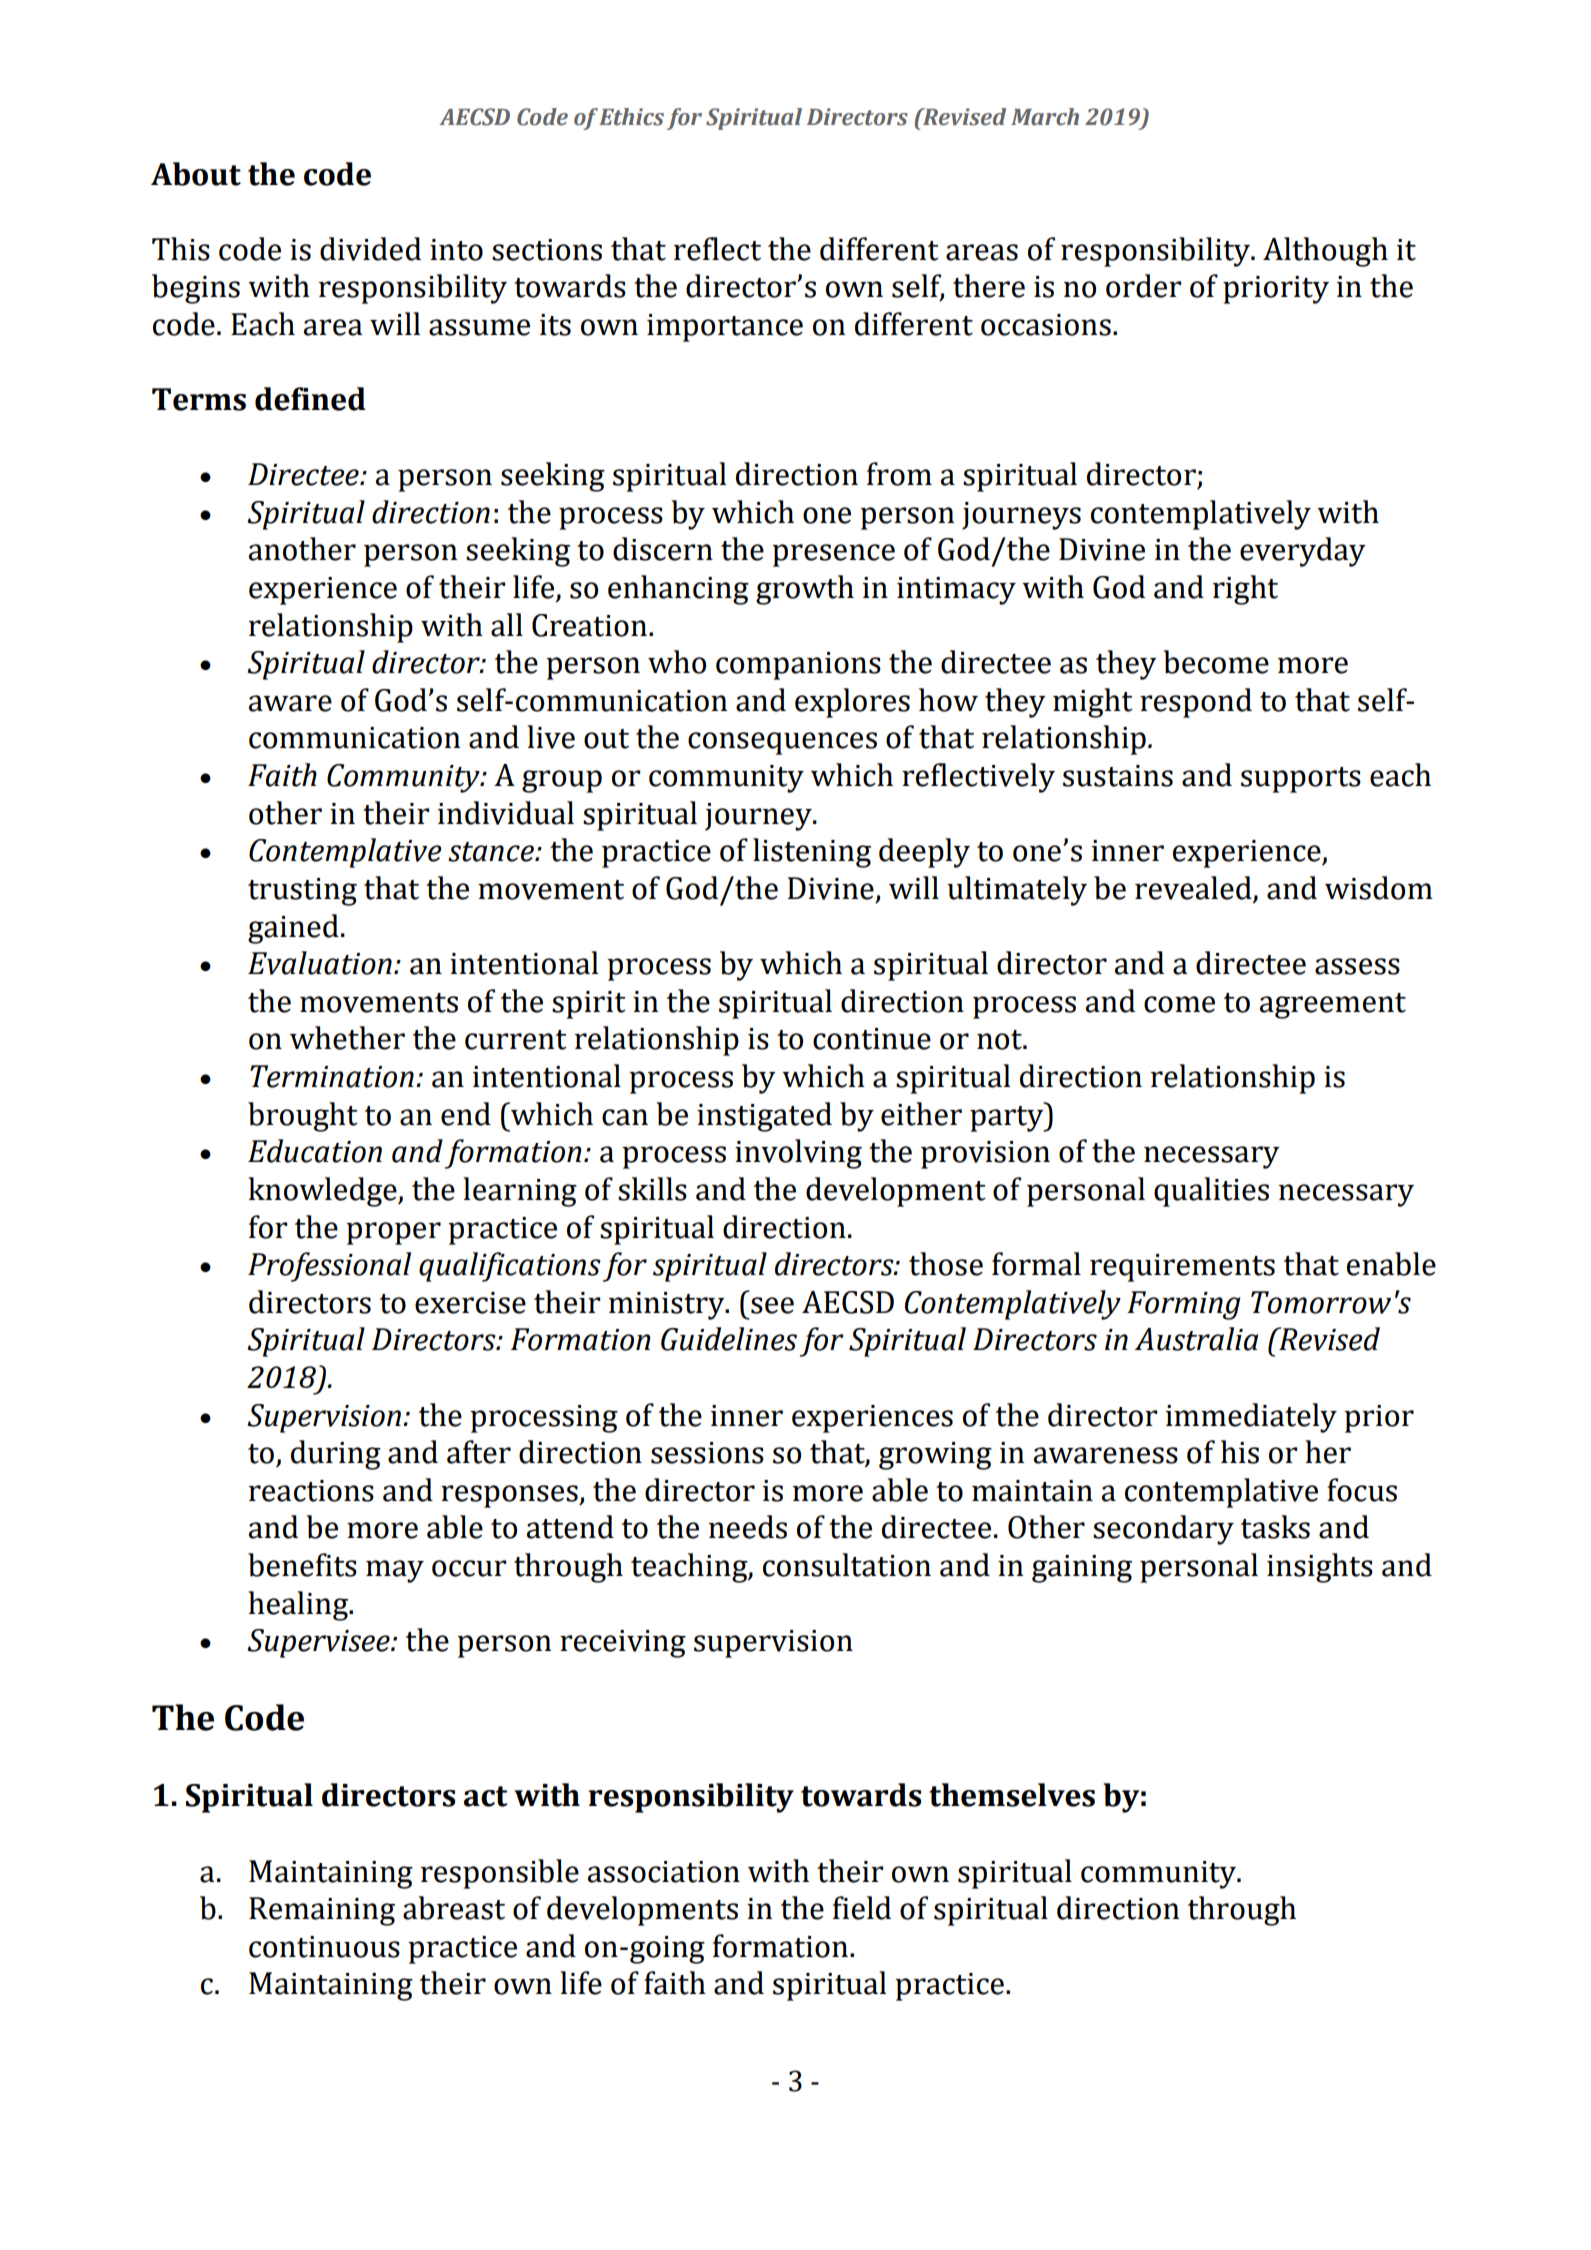  I want to click on Ethics, so click(631, 117).
